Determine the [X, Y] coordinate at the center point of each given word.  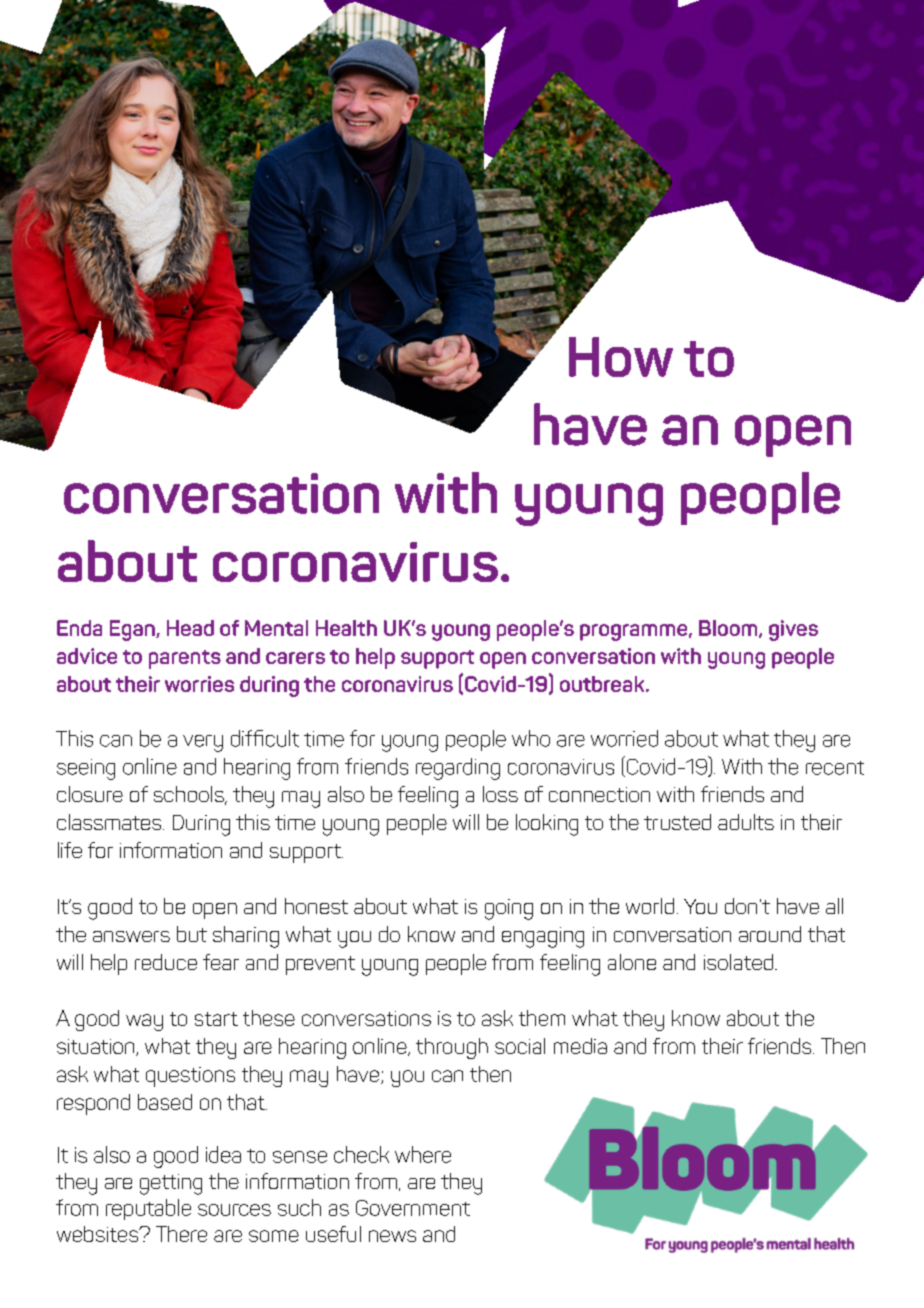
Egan [133, 630]
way [144, 1022]
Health [346, 628]
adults [746, 822]
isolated [738, 962]
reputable [148, 1209]
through [452, 1048]
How [621, 357]
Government [413, 1208]
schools [190, 795]
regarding [458, 769]
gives [793, 630]
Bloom [729, 629]
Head [190, 628]
